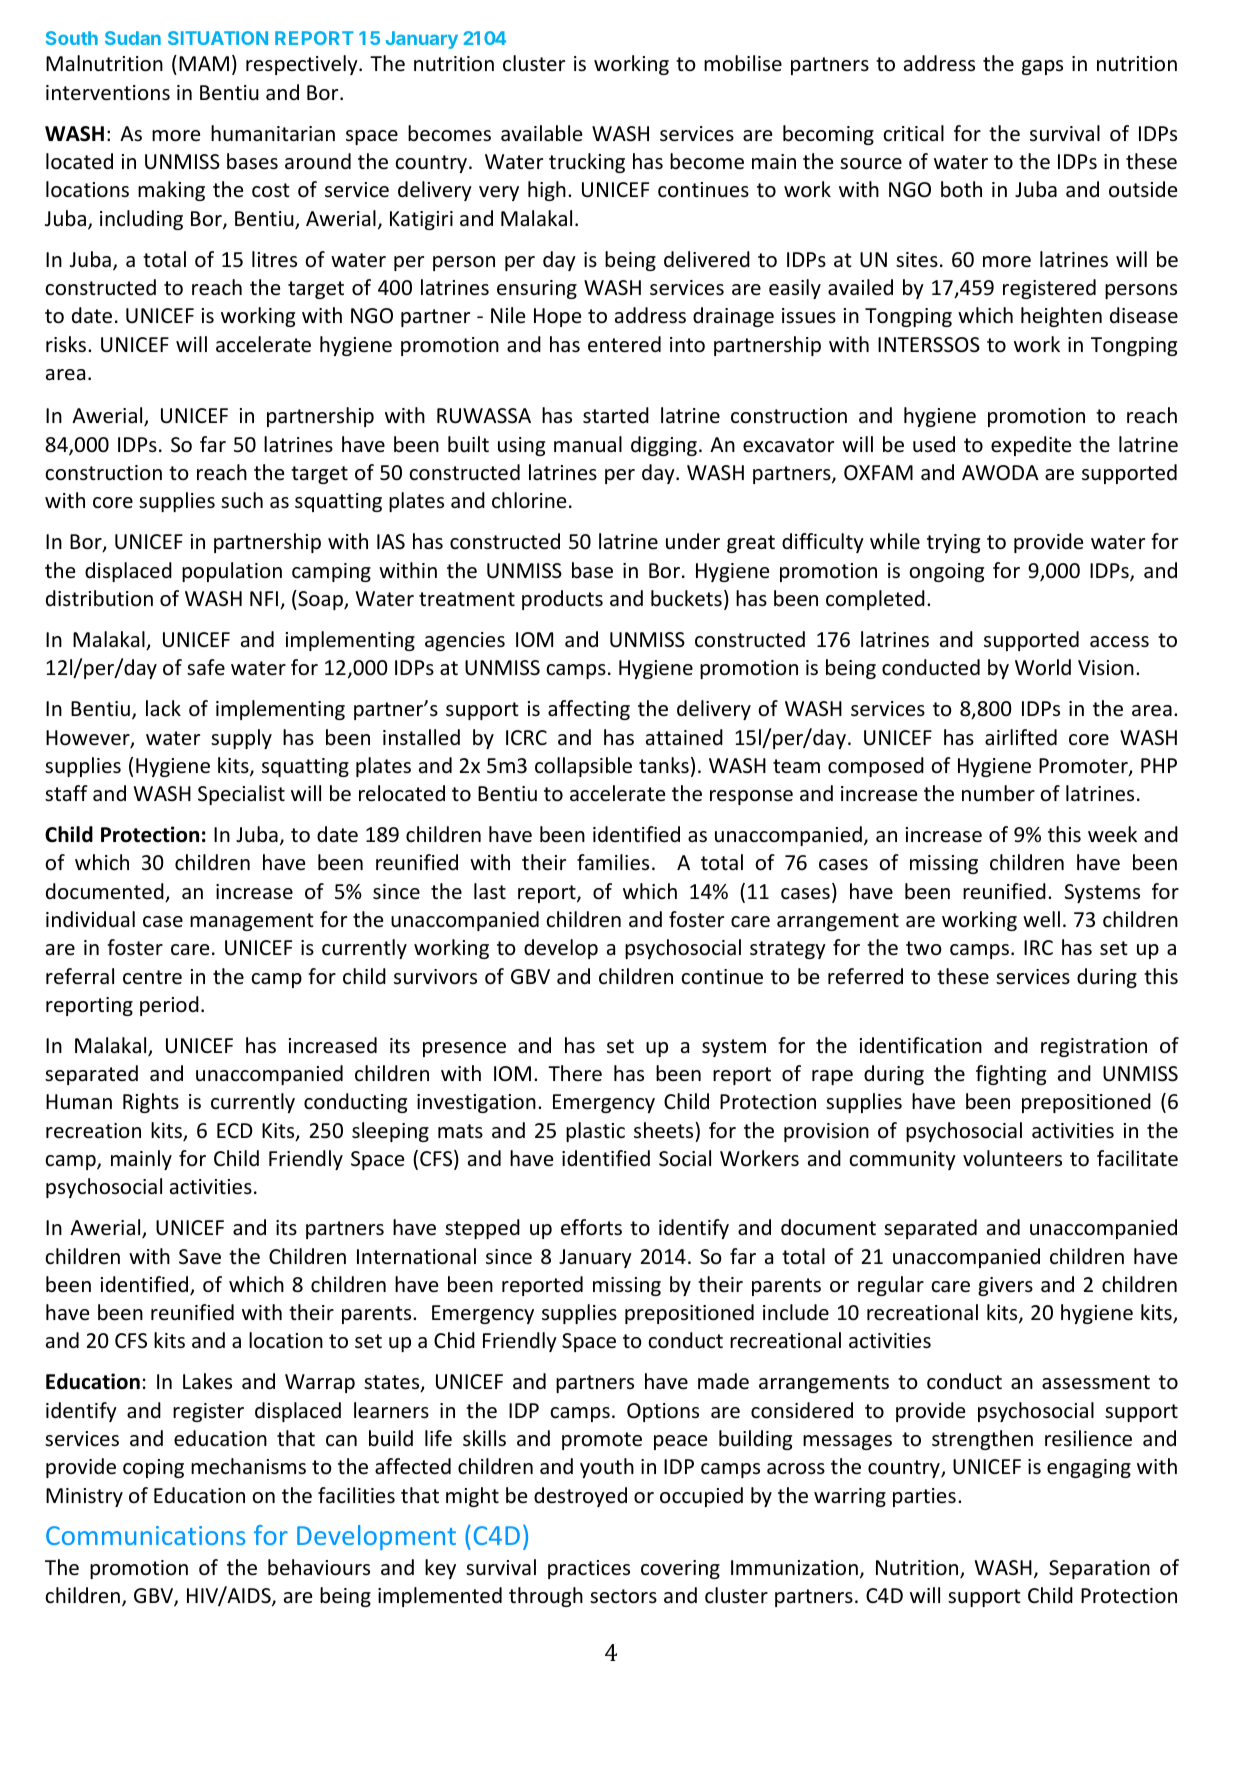 Image resolution: width=1252 pixels, height=1772 pixels. What do you see at coordinates (998, 793) in the page?
I see `number` at bounding box center [998, 793].
